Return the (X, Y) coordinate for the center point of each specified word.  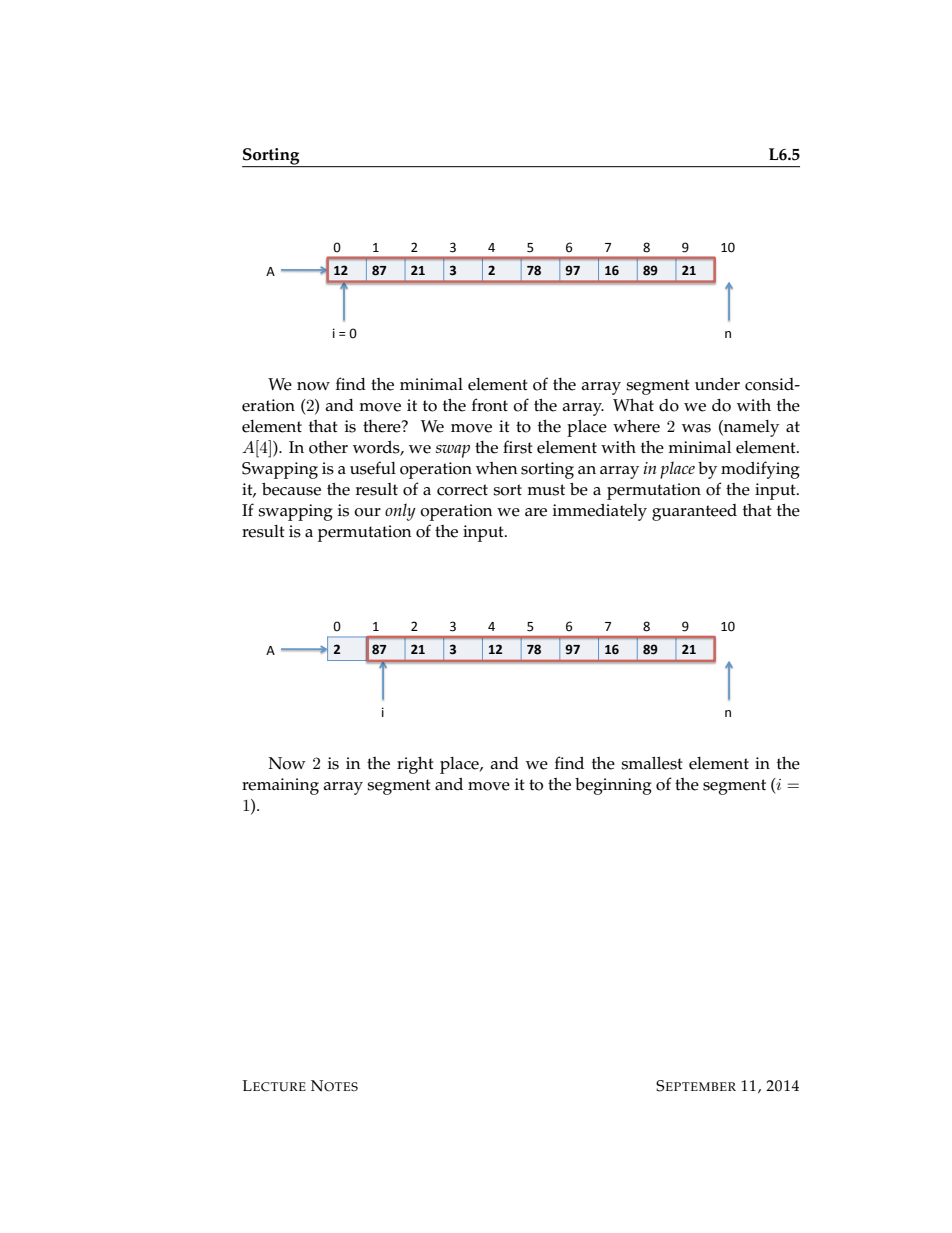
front (490, 405)
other (328, 447)
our (367, 512)
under (717, 384)
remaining (280, 786)
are (536, 512)
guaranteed (694, 512)
